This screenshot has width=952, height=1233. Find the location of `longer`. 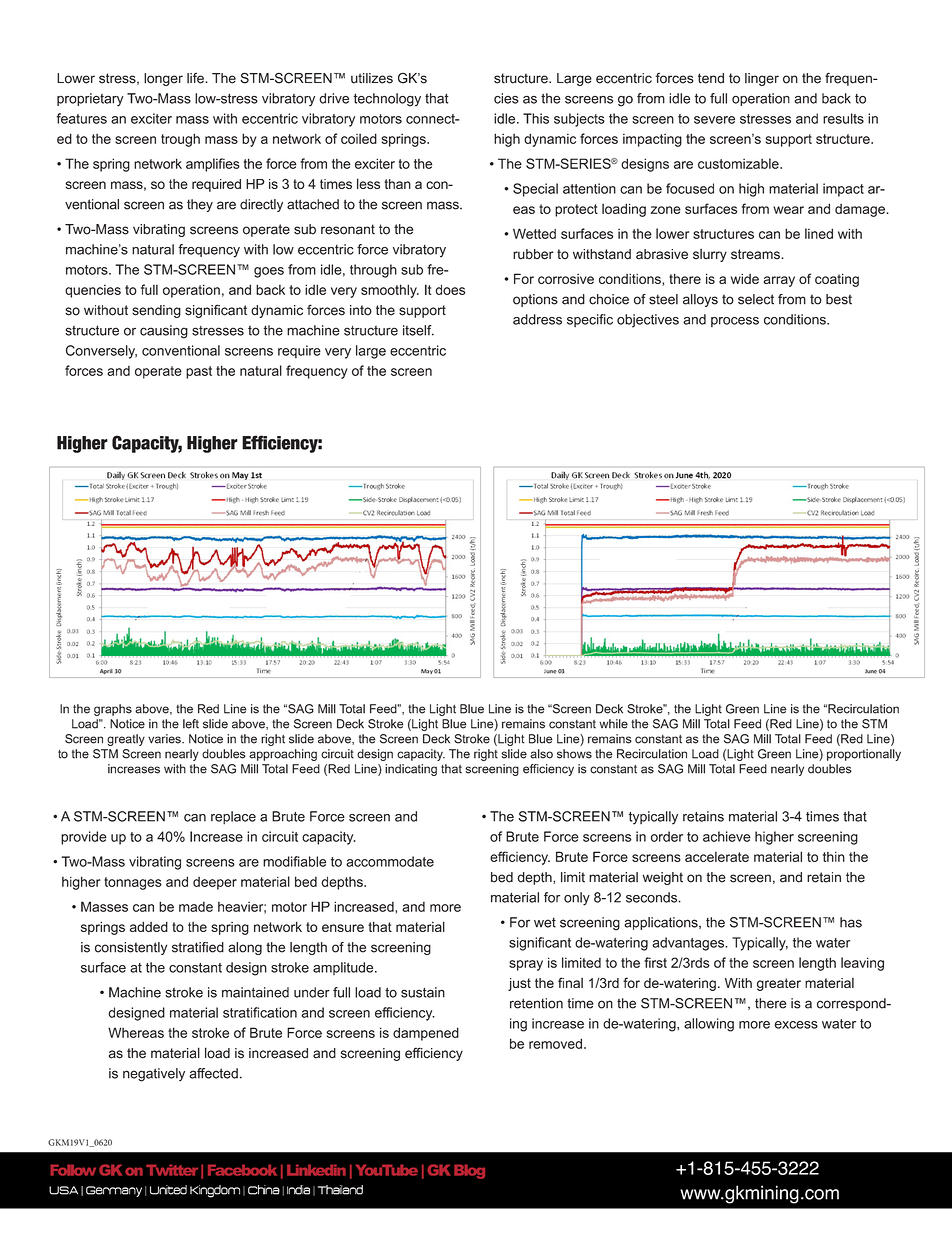

longer is located at coordinates (163, 79).
